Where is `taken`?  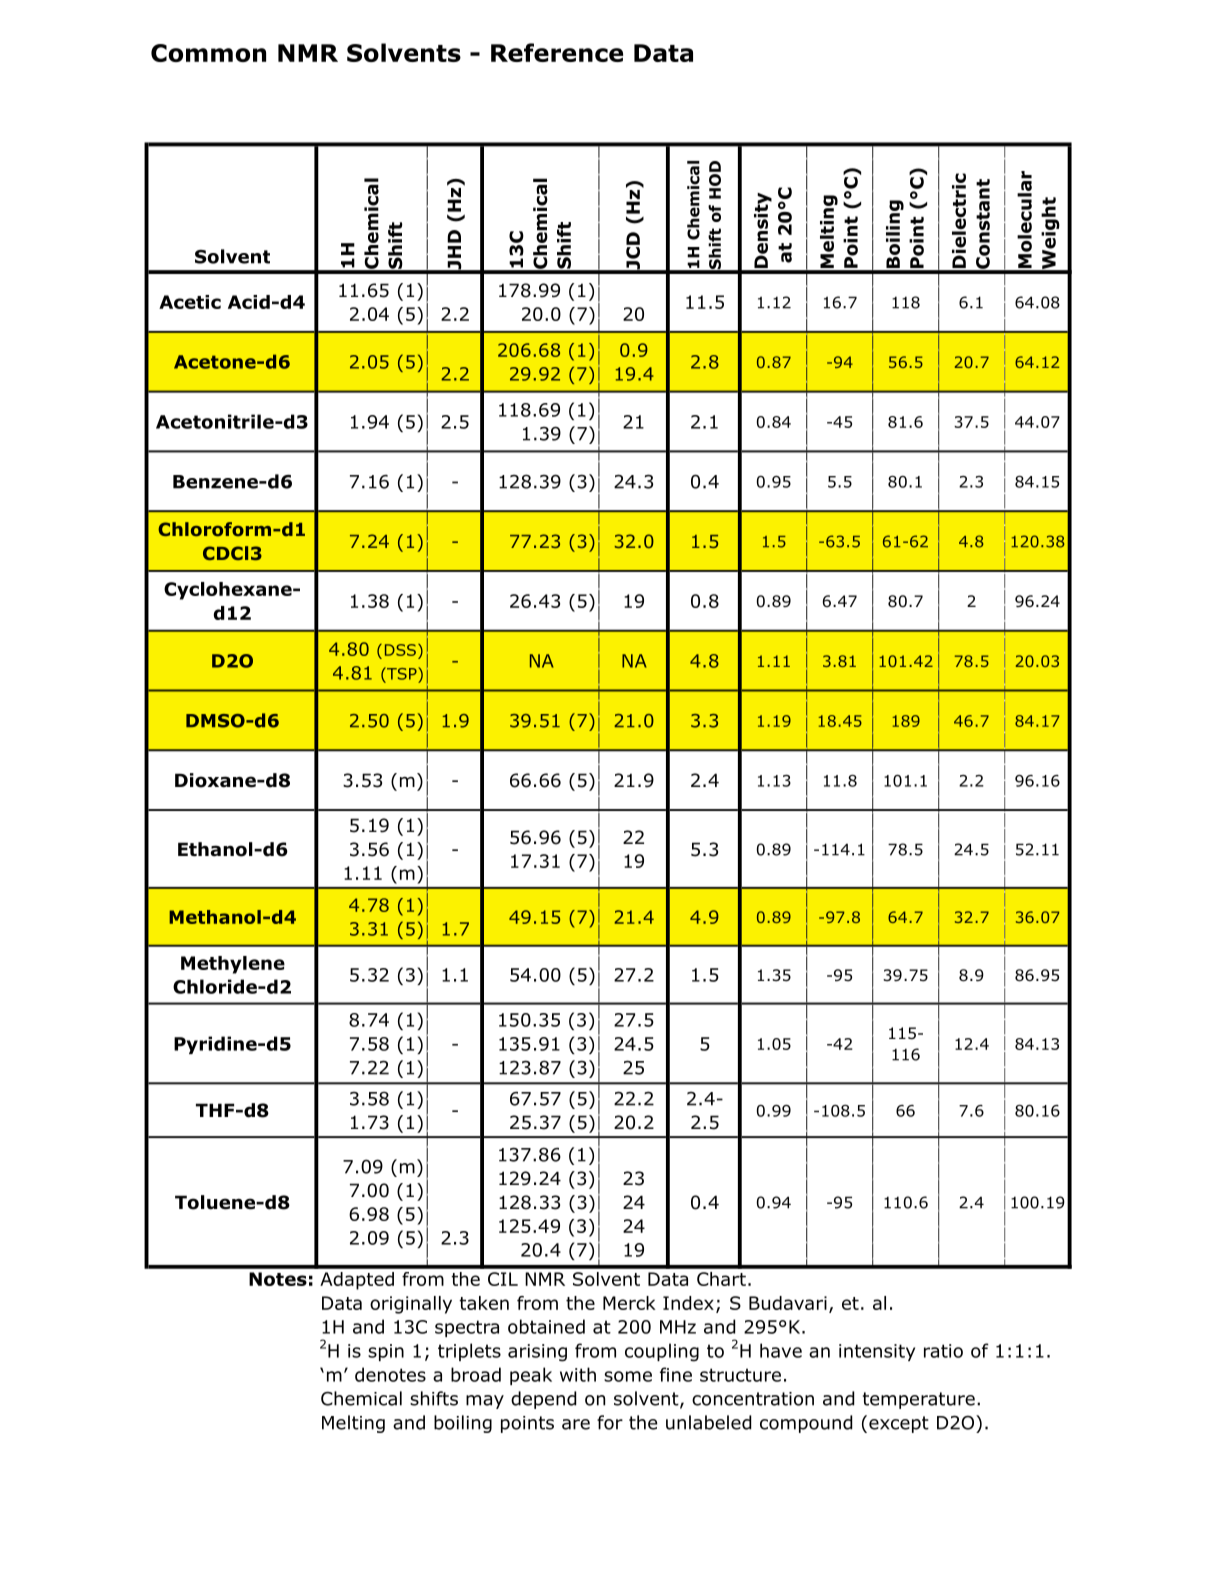 taken is located at coordinates (484, 1303).
